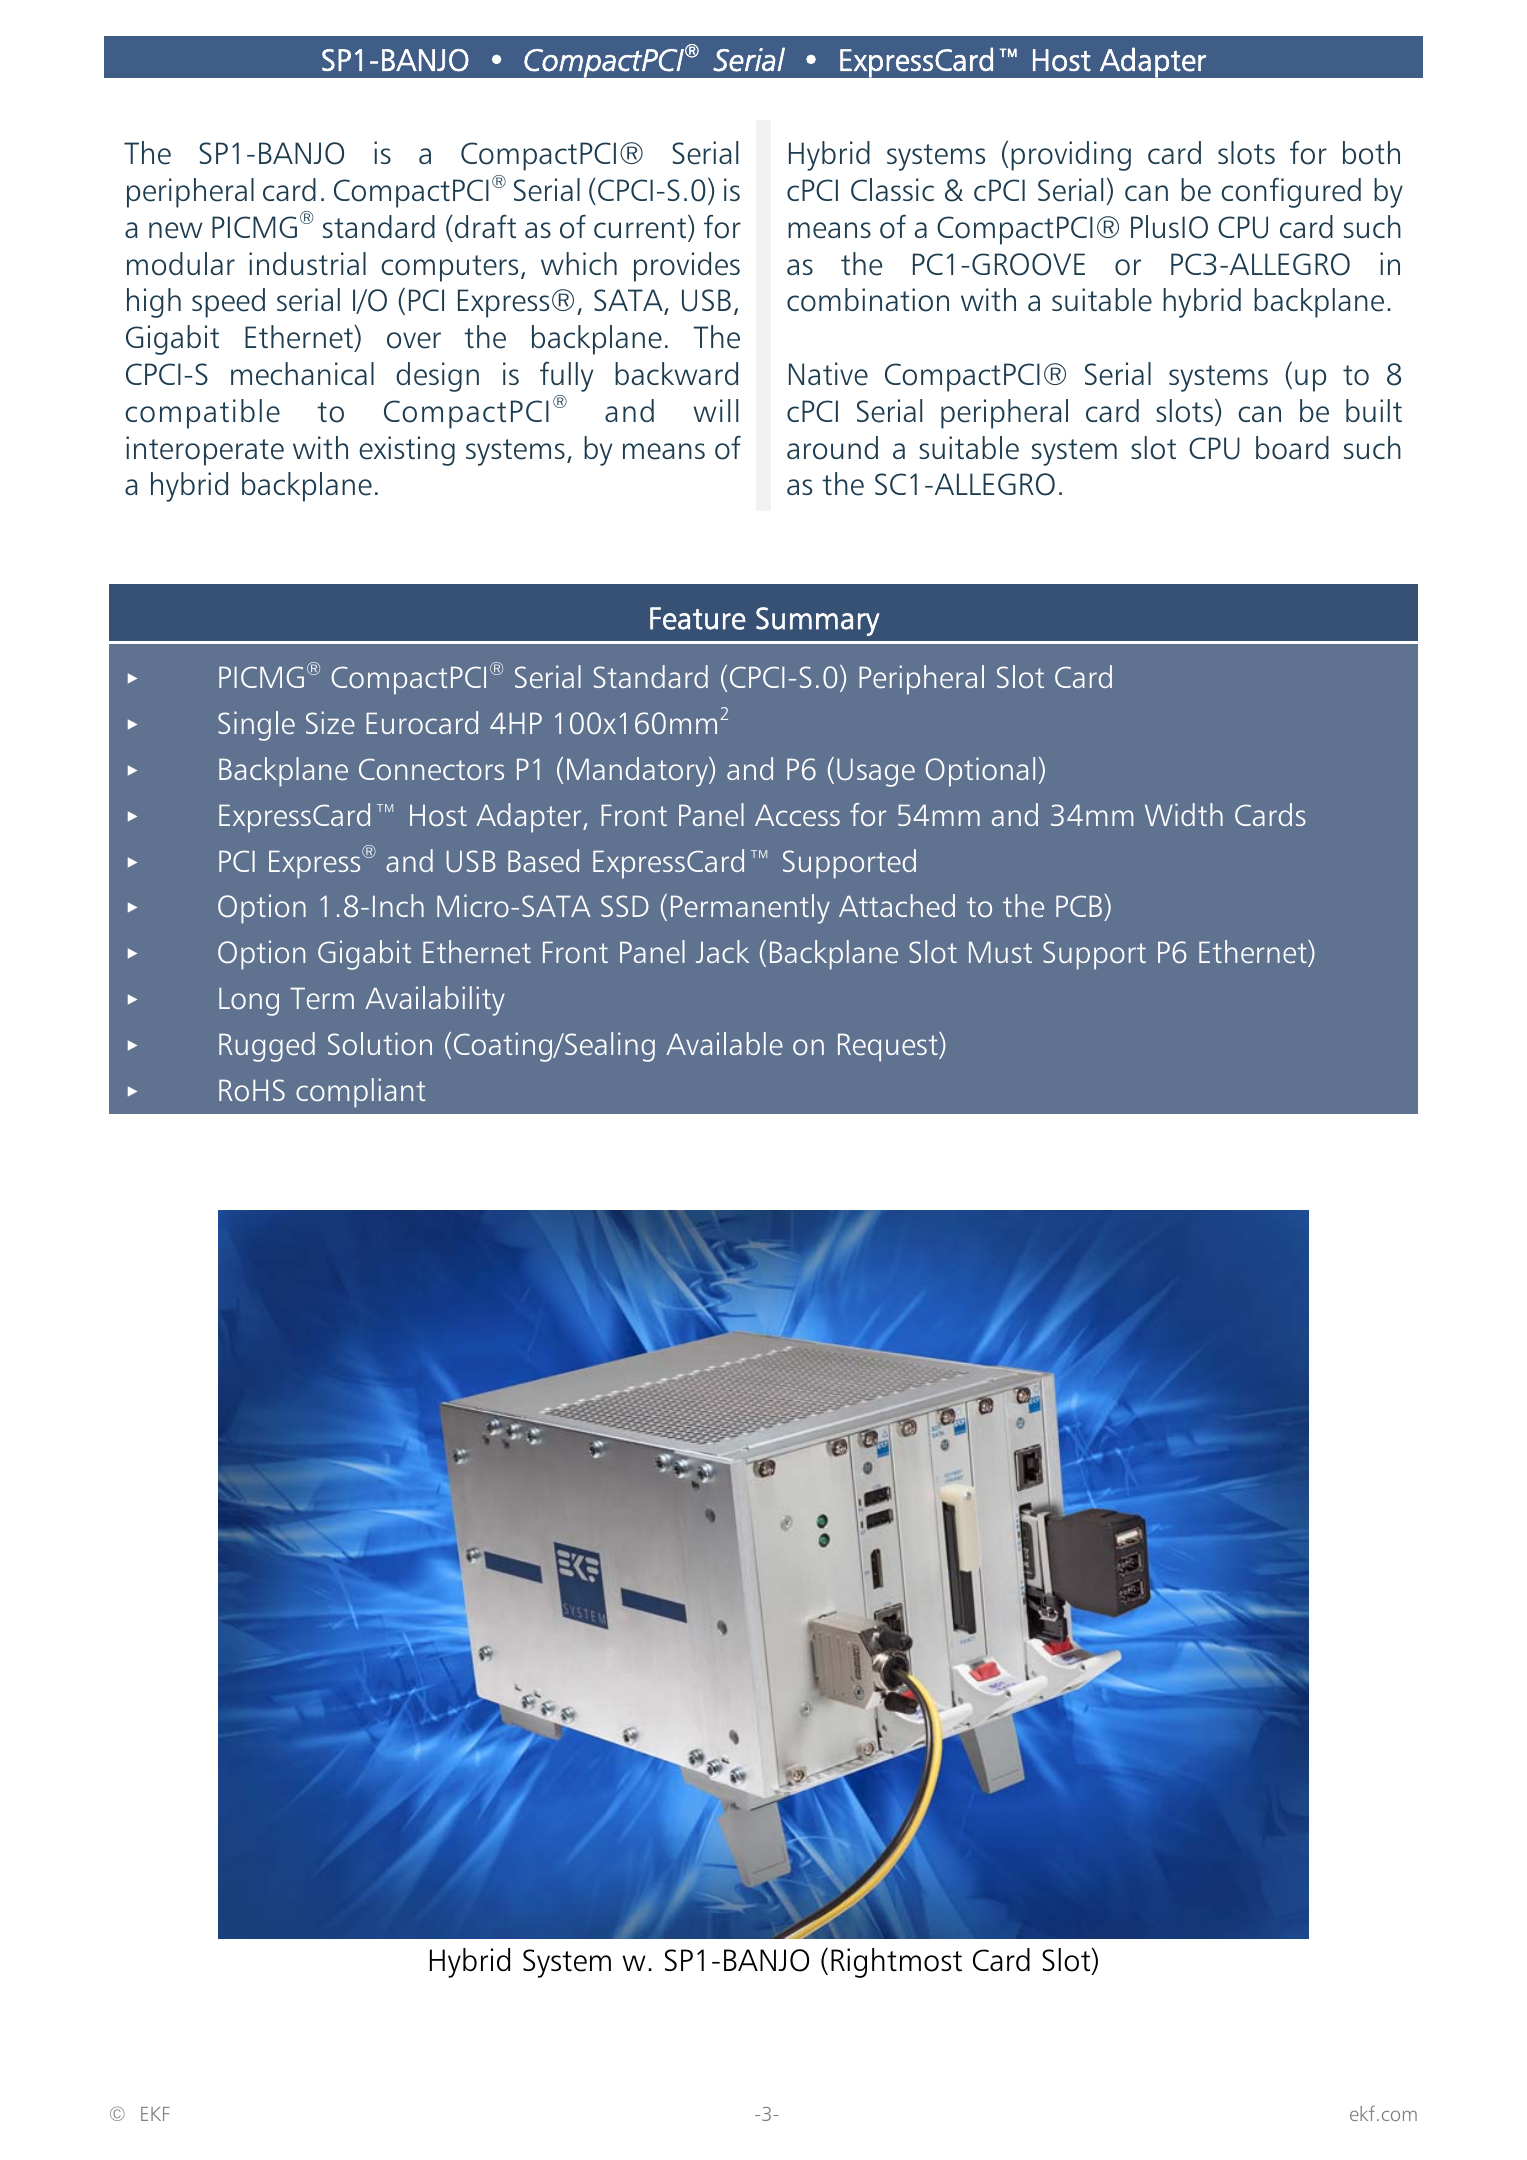 The image size is (1527, 2160). What do you see at coordinates (1079, 906) in the document?
I see `PCB` at bounding box center [1079, 906].
